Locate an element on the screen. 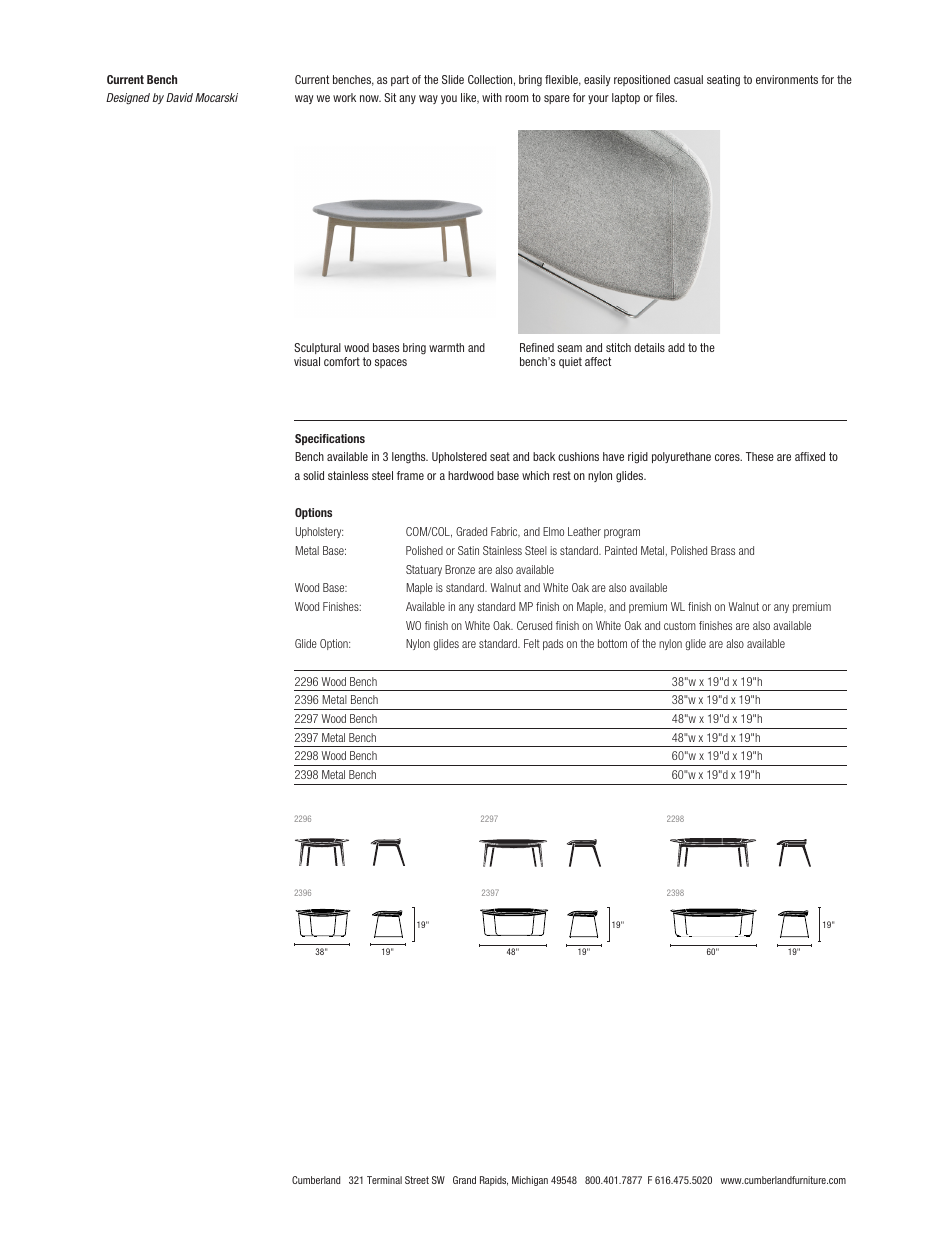 The image size is (952, 1233). Felt is located at coordinates (532, 643).
